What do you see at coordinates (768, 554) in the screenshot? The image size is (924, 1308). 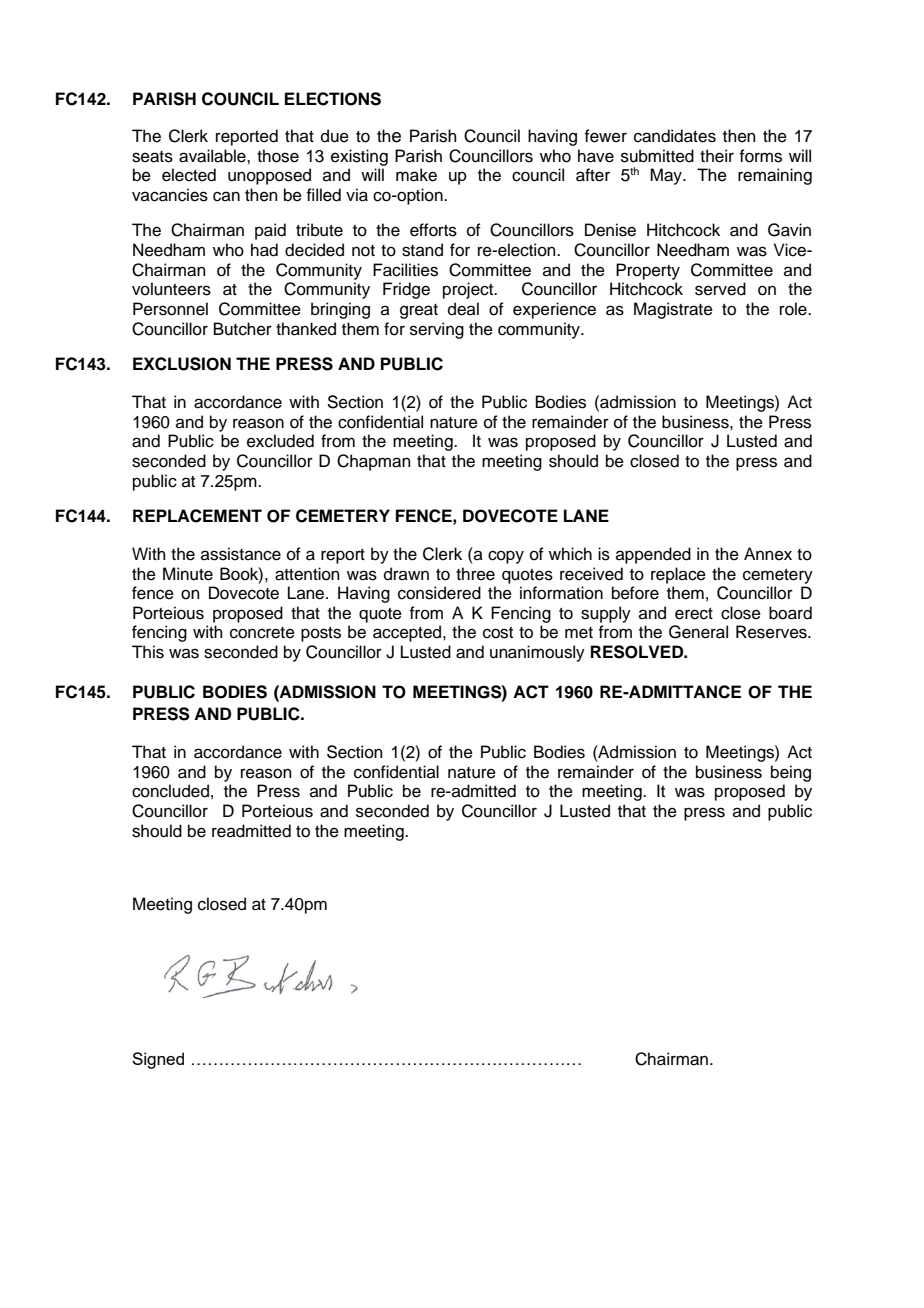 I see `Annex` at bounding box center [768, 554].
